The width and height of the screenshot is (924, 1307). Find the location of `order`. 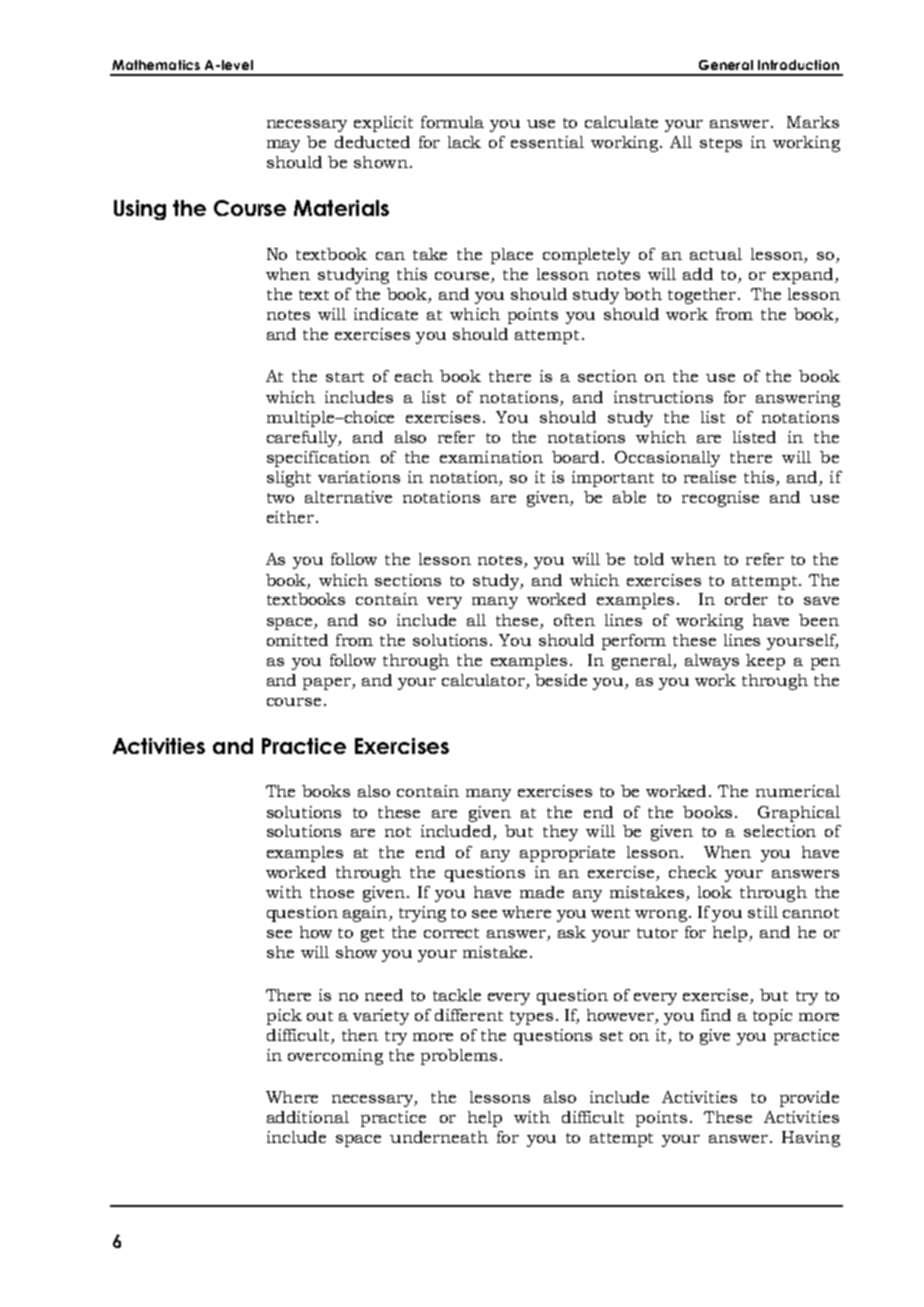

order is located at coordinates (746, 599).
